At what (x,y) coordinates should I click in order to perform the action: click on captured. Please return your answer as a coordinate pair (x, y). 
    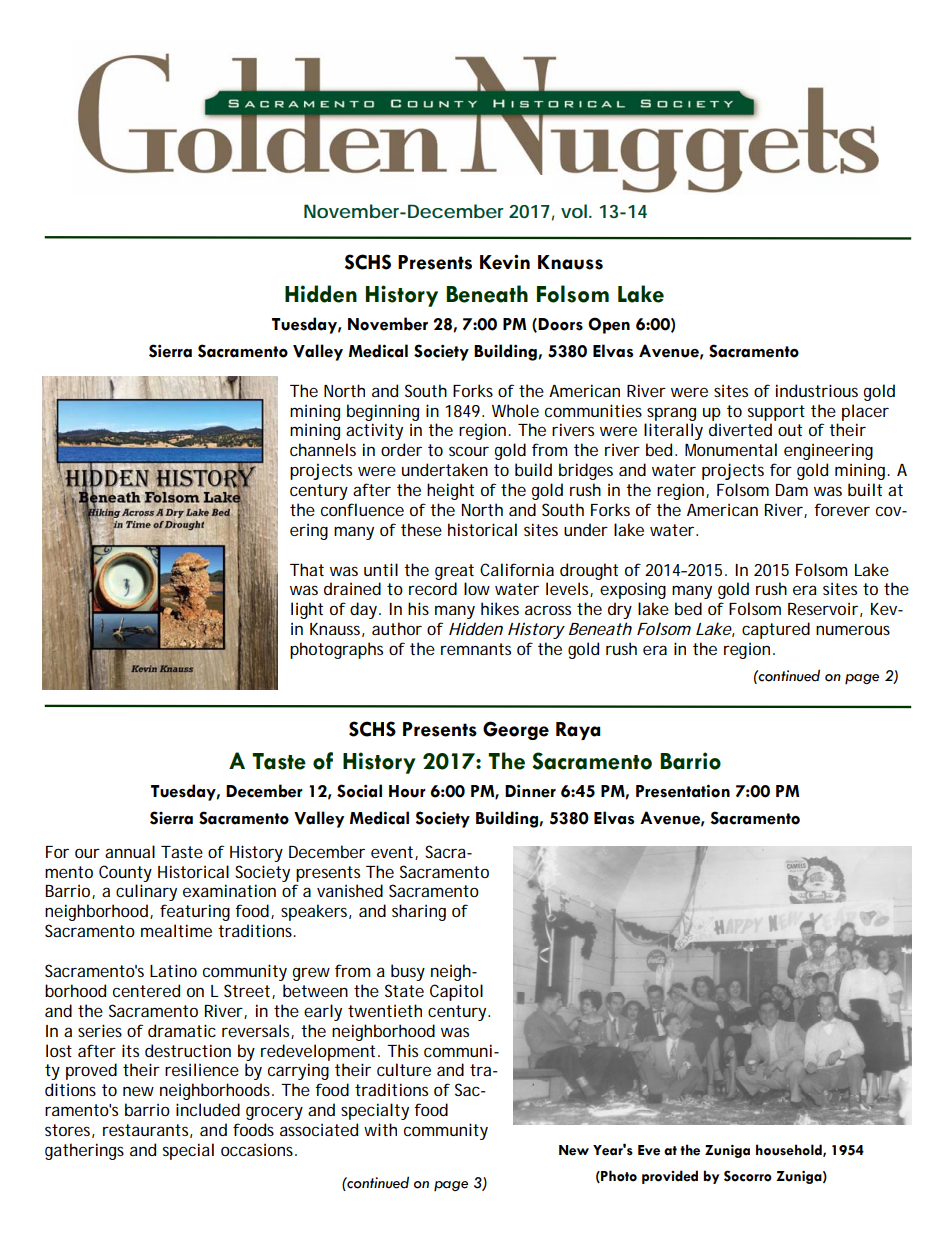
    Looking at the image, I should click on (776, 630).
